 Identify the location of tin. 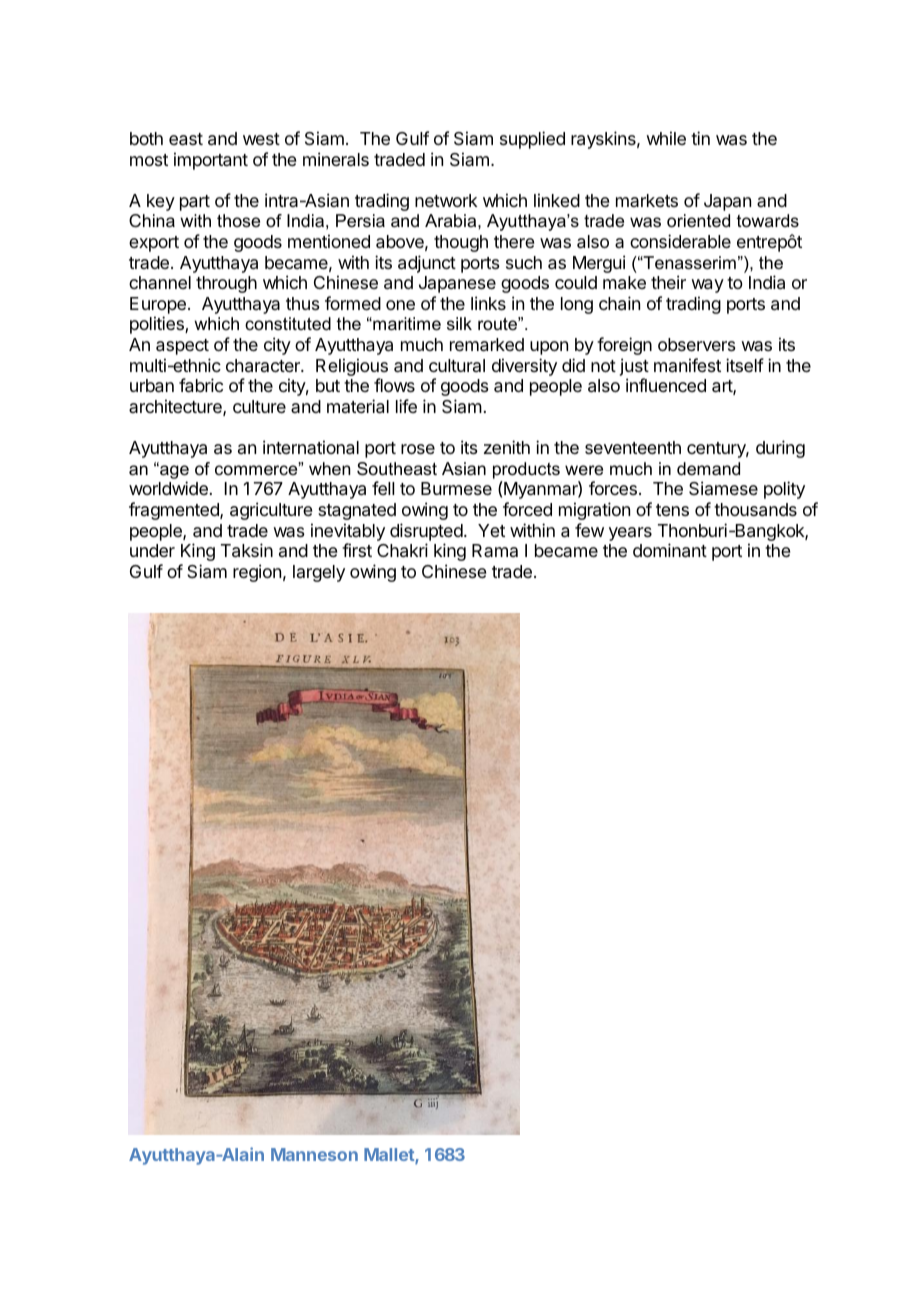
(700, 138).
